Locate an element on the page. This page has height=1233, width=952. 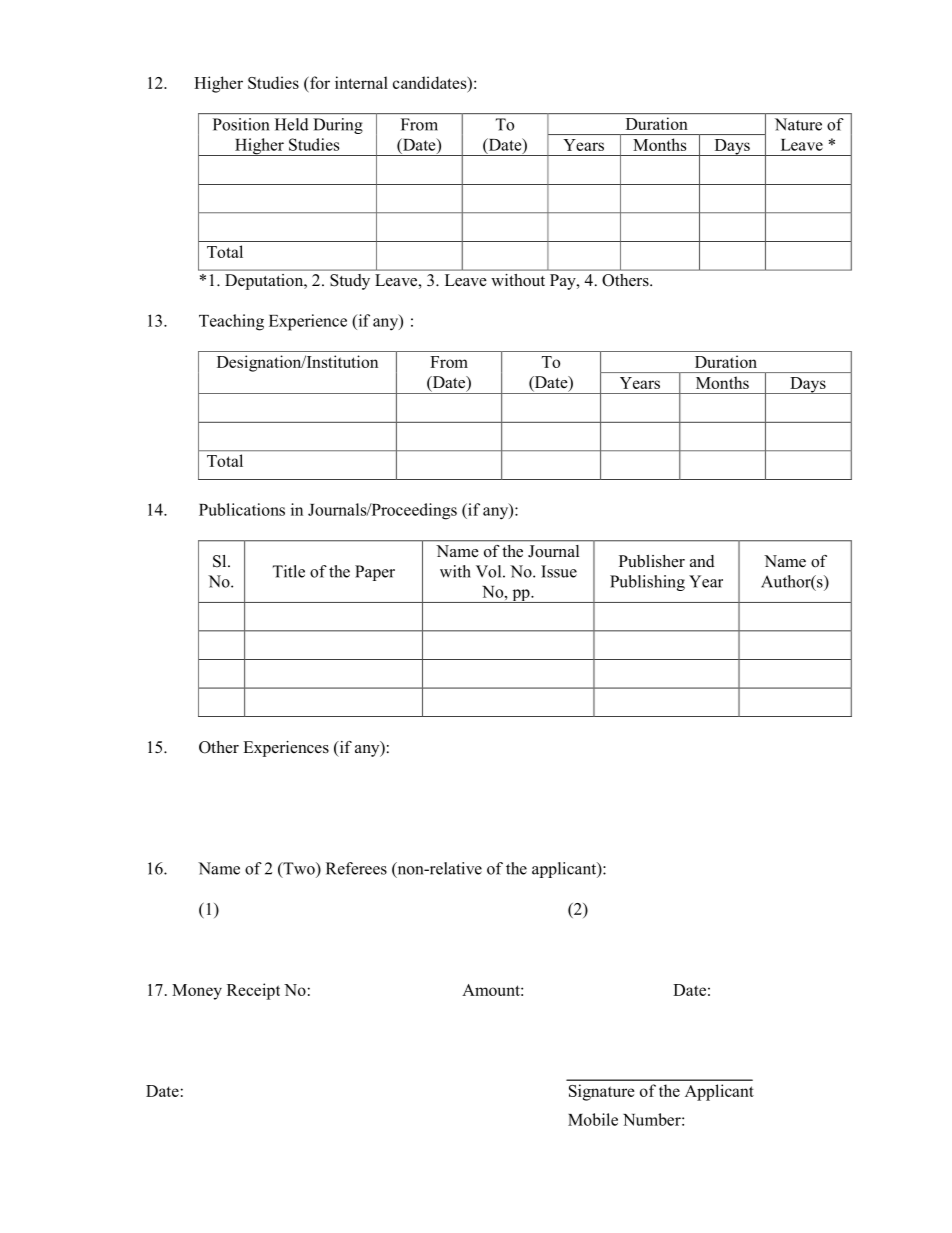
internal is located at coordinates (361, 82).
